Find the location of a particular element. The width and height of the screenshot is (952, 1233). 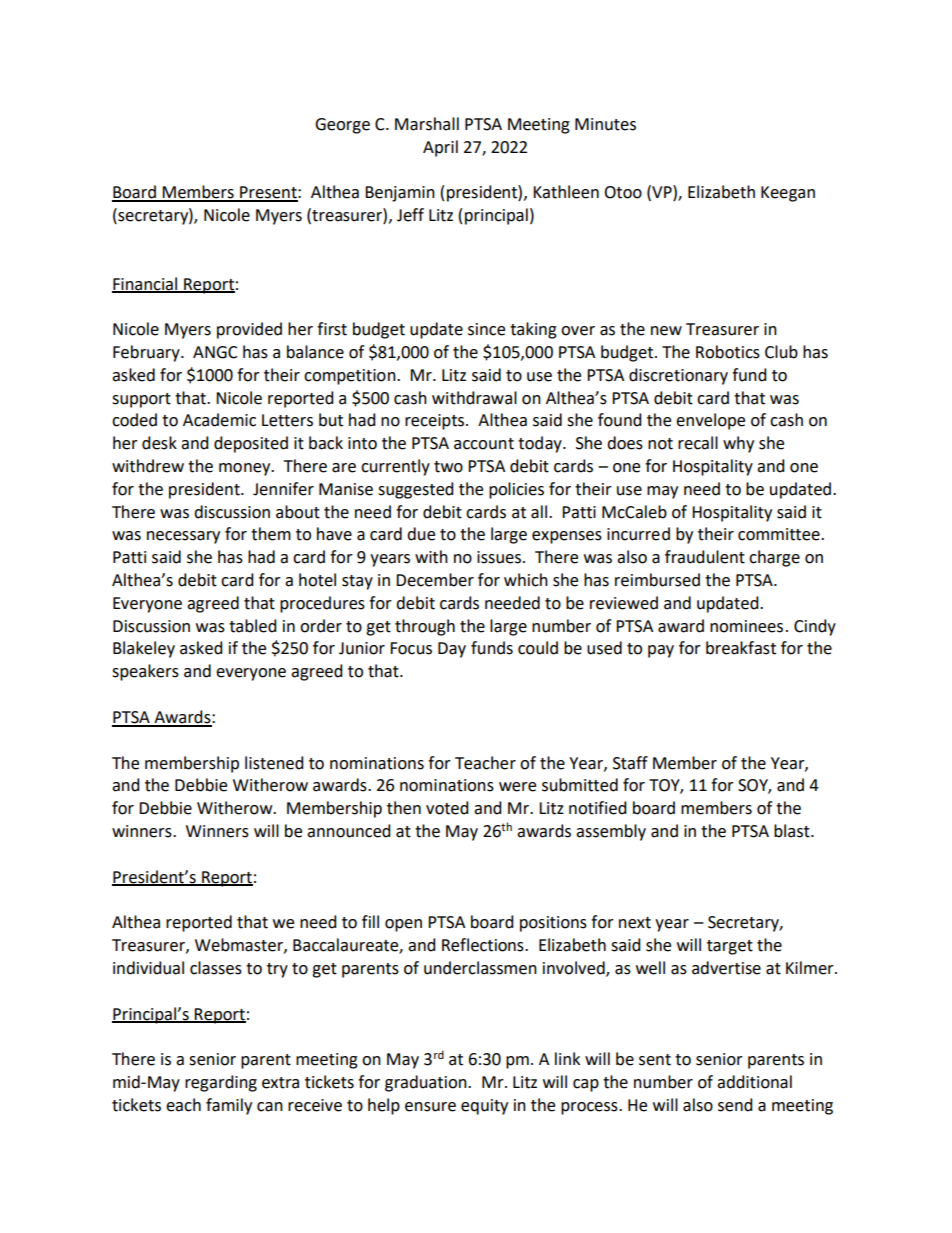

Robotics is located at coordinates (728, 352).
